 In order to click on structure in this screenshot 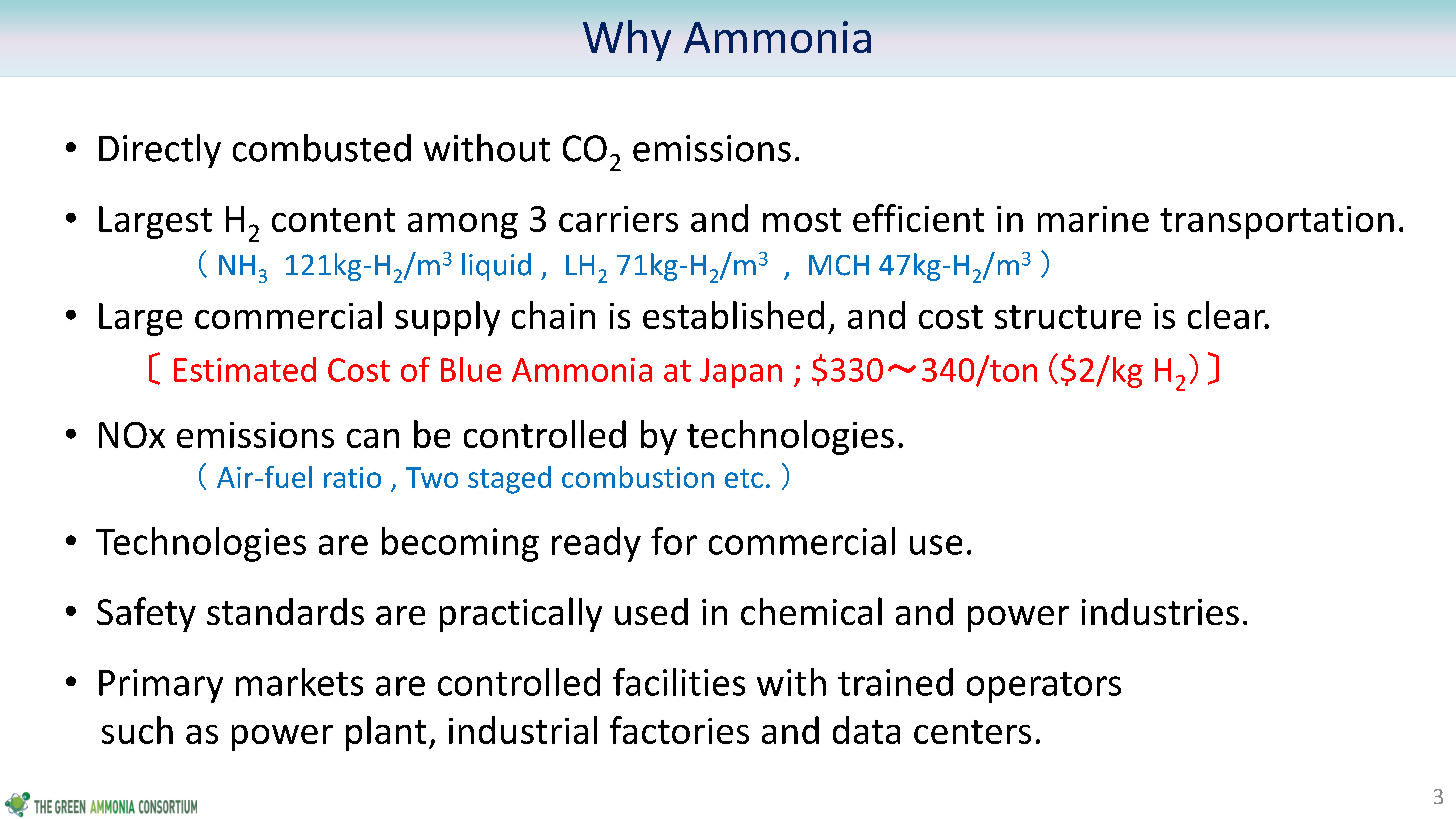, I will do `click(1068, 317)`.
